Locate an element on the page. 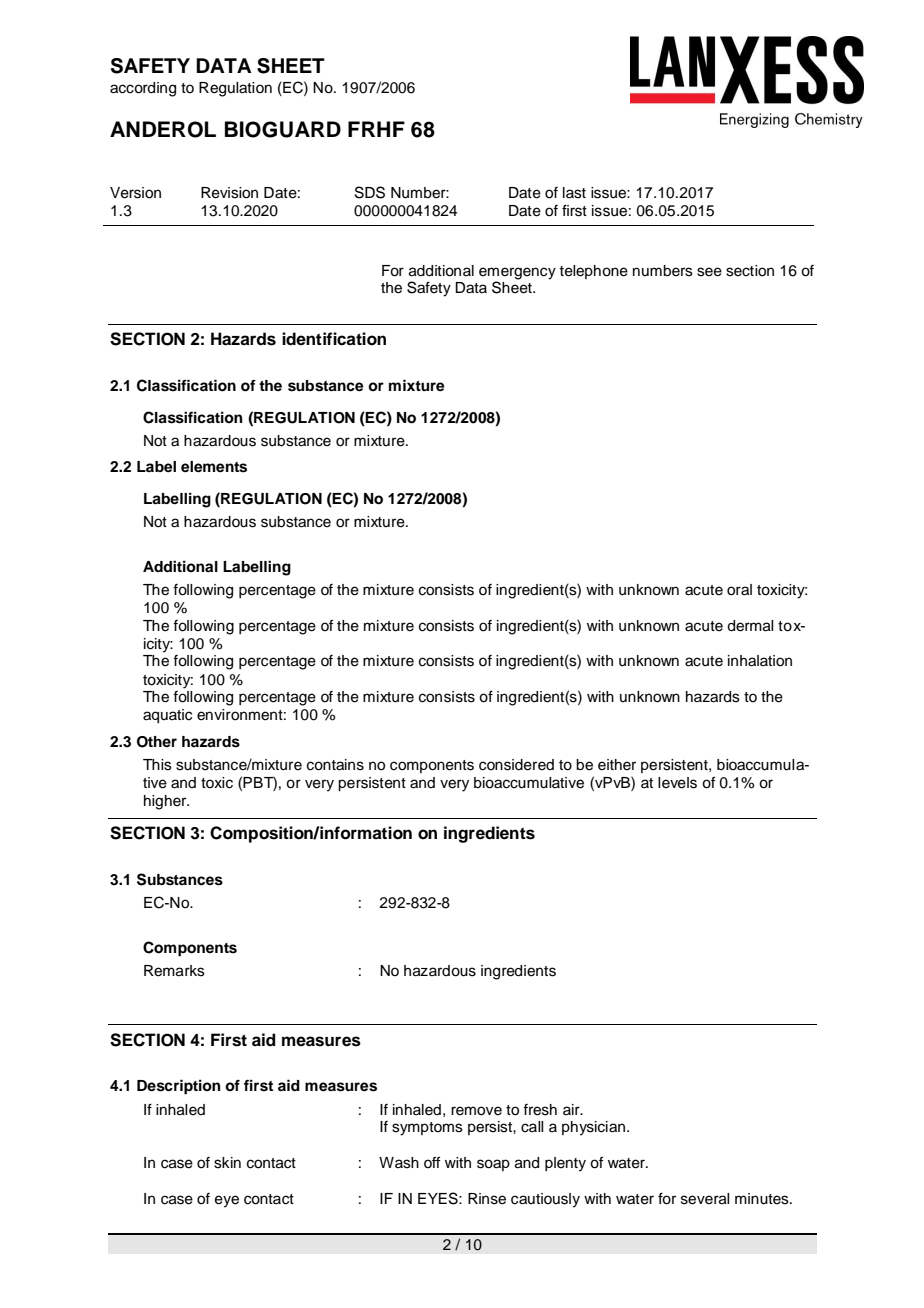  levels is located at coordinates (677, 783).
